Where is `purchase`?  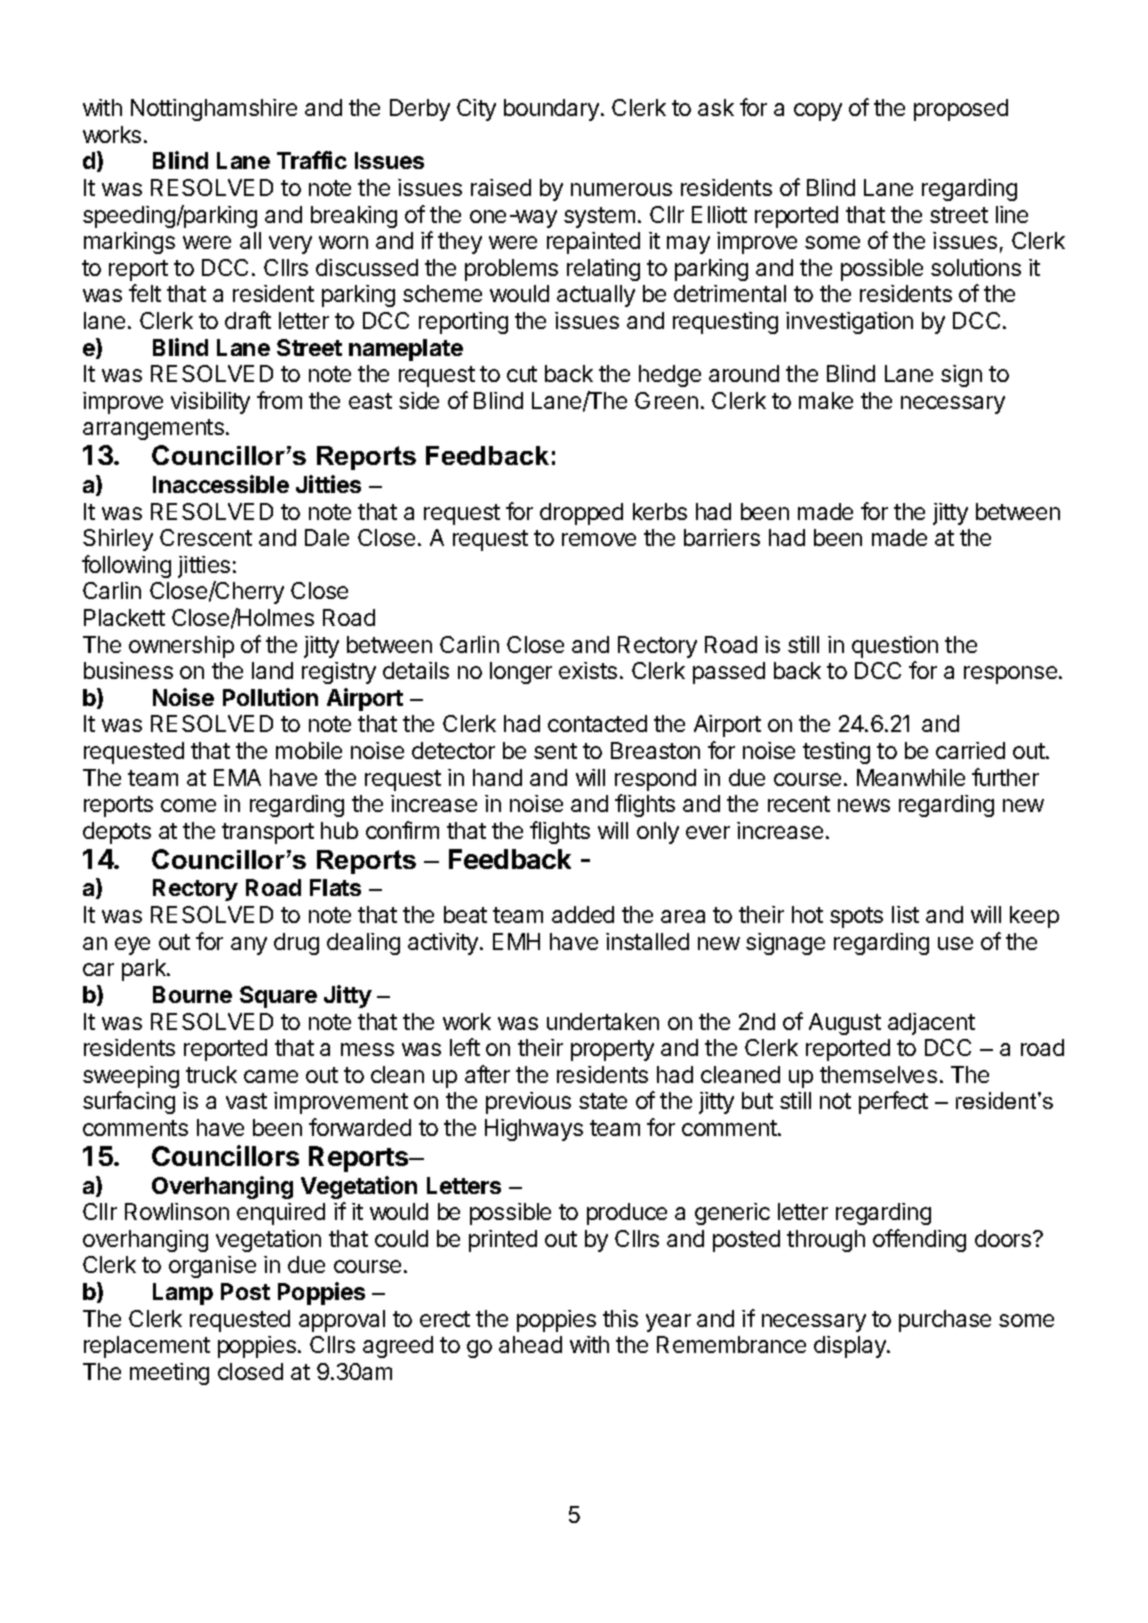
purchase is located at coordinates (945, 1321).
